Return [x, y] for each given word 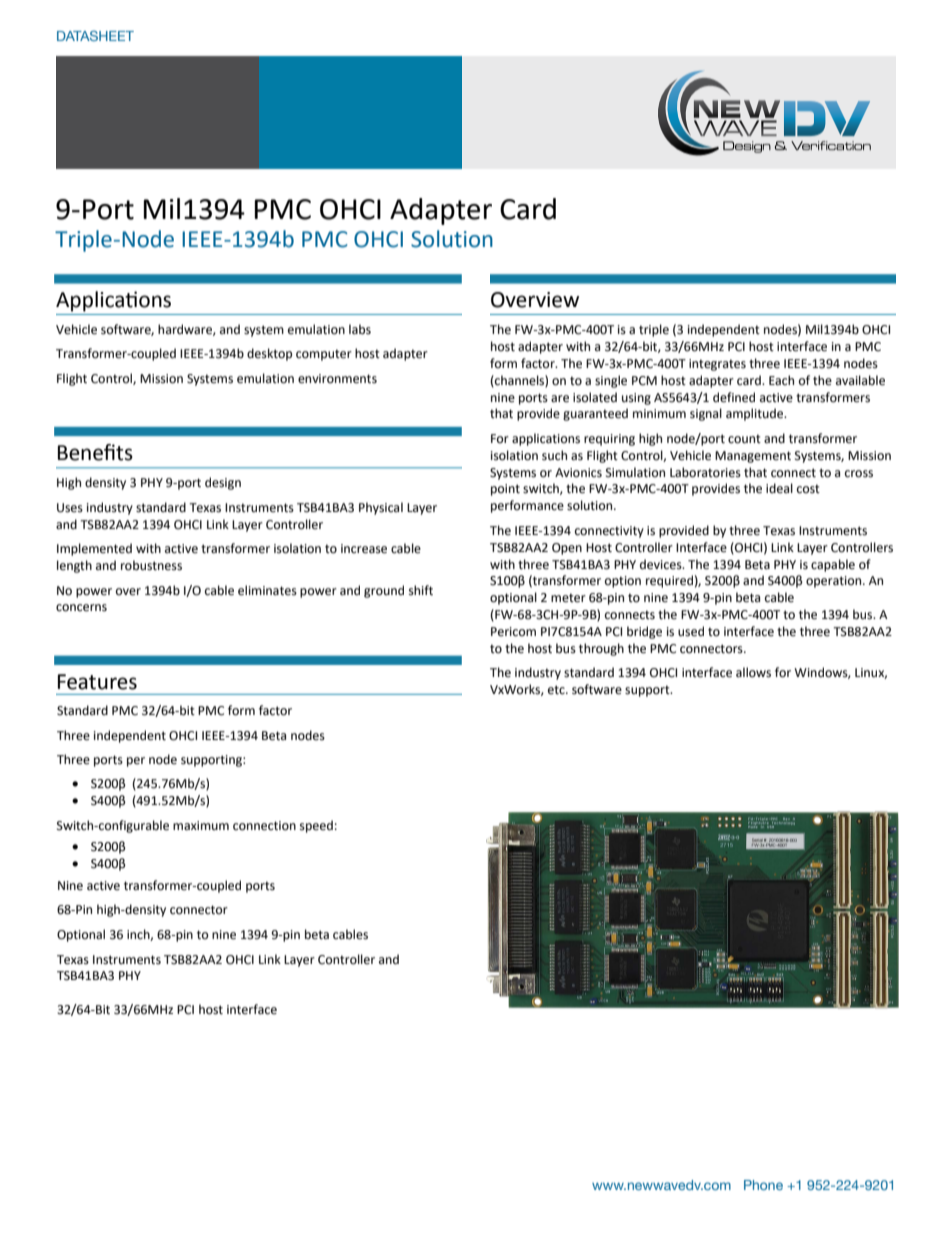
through [601, 649]
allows [753, 672]
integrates [717, 365]
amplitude [756, 414]
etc [557, 690]
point [505, 490]
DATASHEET [95, 36]
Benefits [95, 452]
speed [316, 826]
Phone [763, 1185]
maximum [201, 825]
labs [360, 329]
